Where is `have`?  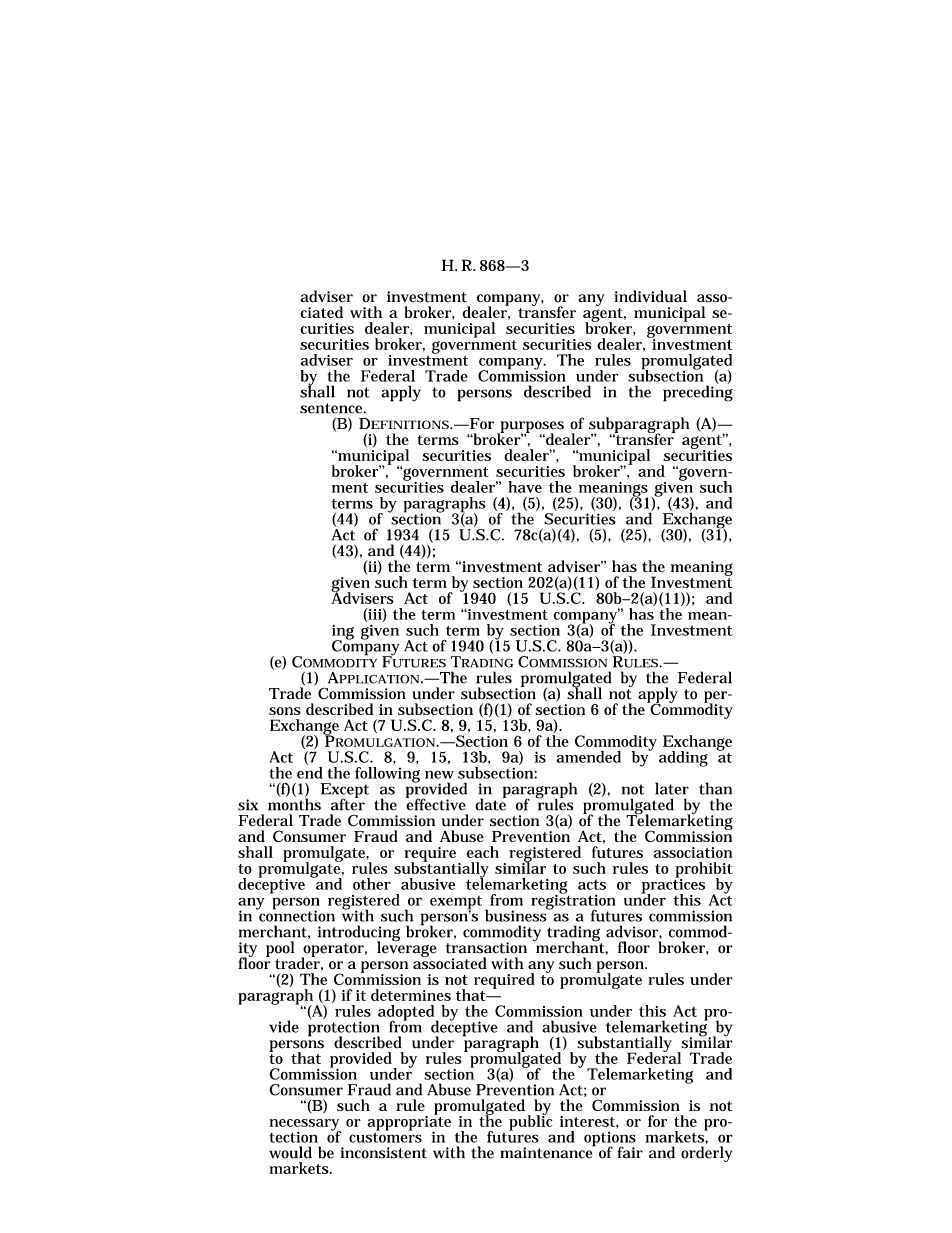
have is located at coordinates (525, 487).
